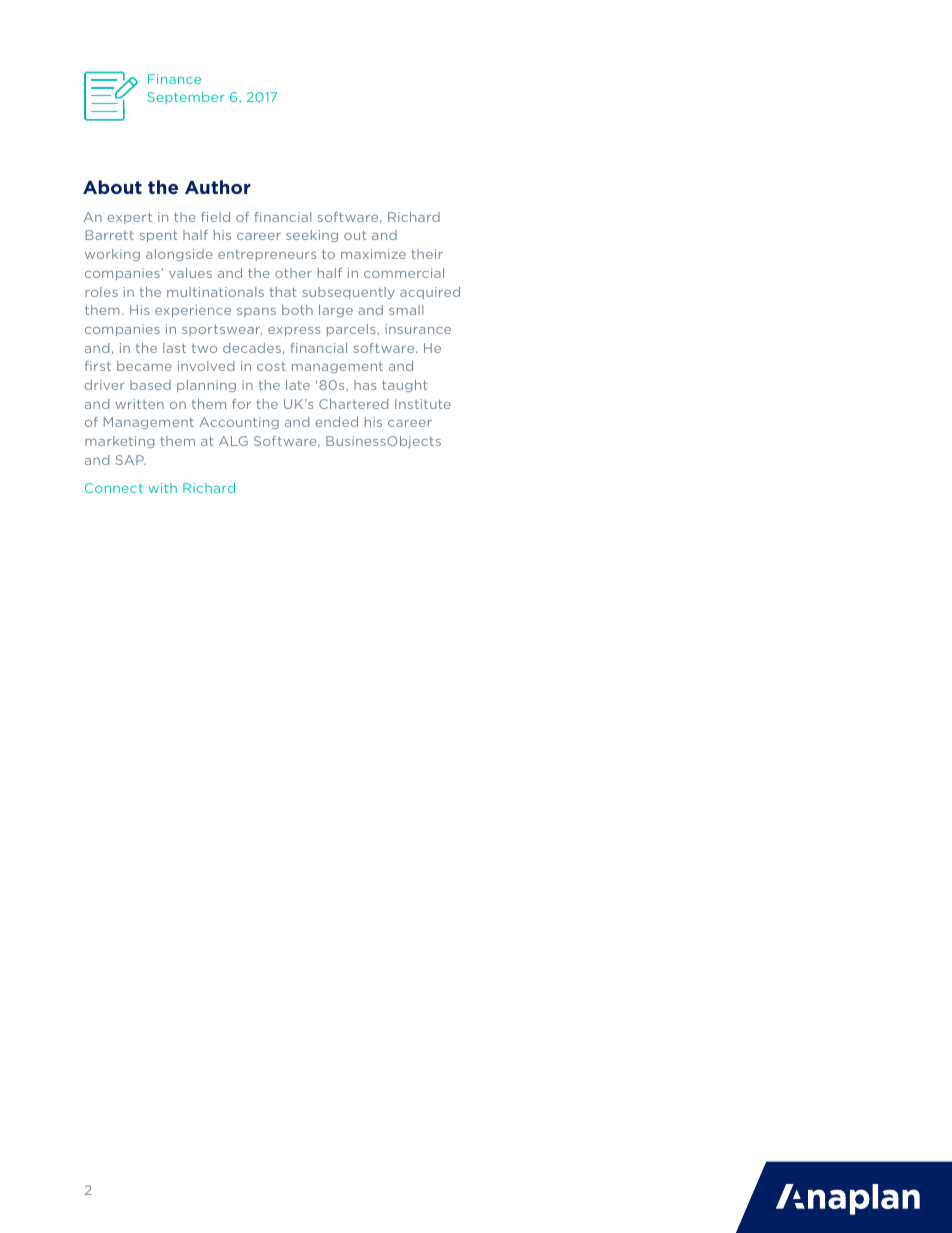  Describe the element at coordinates (283, 292) in the document. I see `that` at that location.
